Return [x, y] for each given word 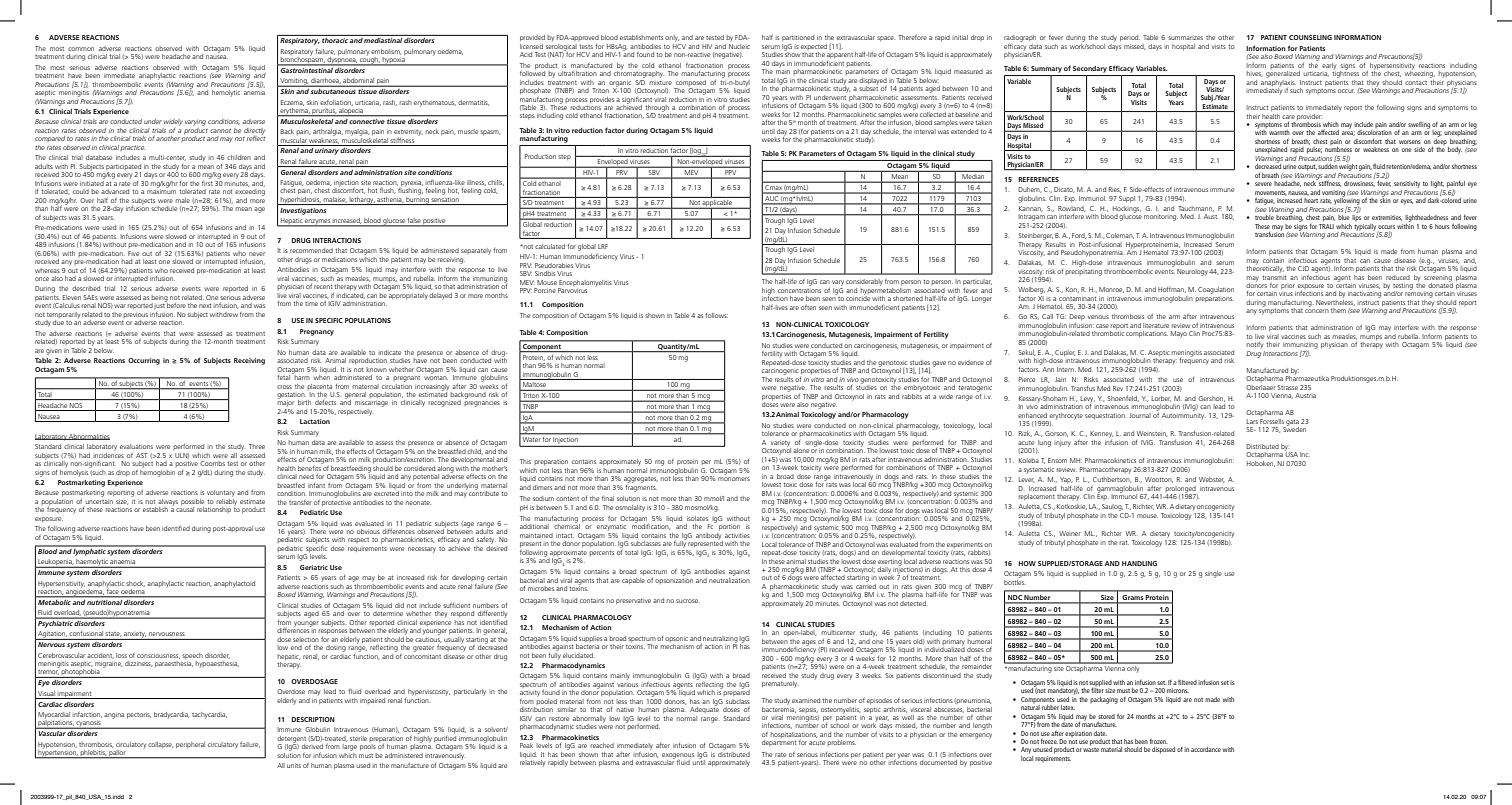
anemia [254, 93]
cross [284, 387]
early [1329, 66]
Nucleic [739, 45]
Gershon [1211, 399]
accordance [1206, 749]
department [779, 743]
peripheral [190, 745]
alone [801, 450]
